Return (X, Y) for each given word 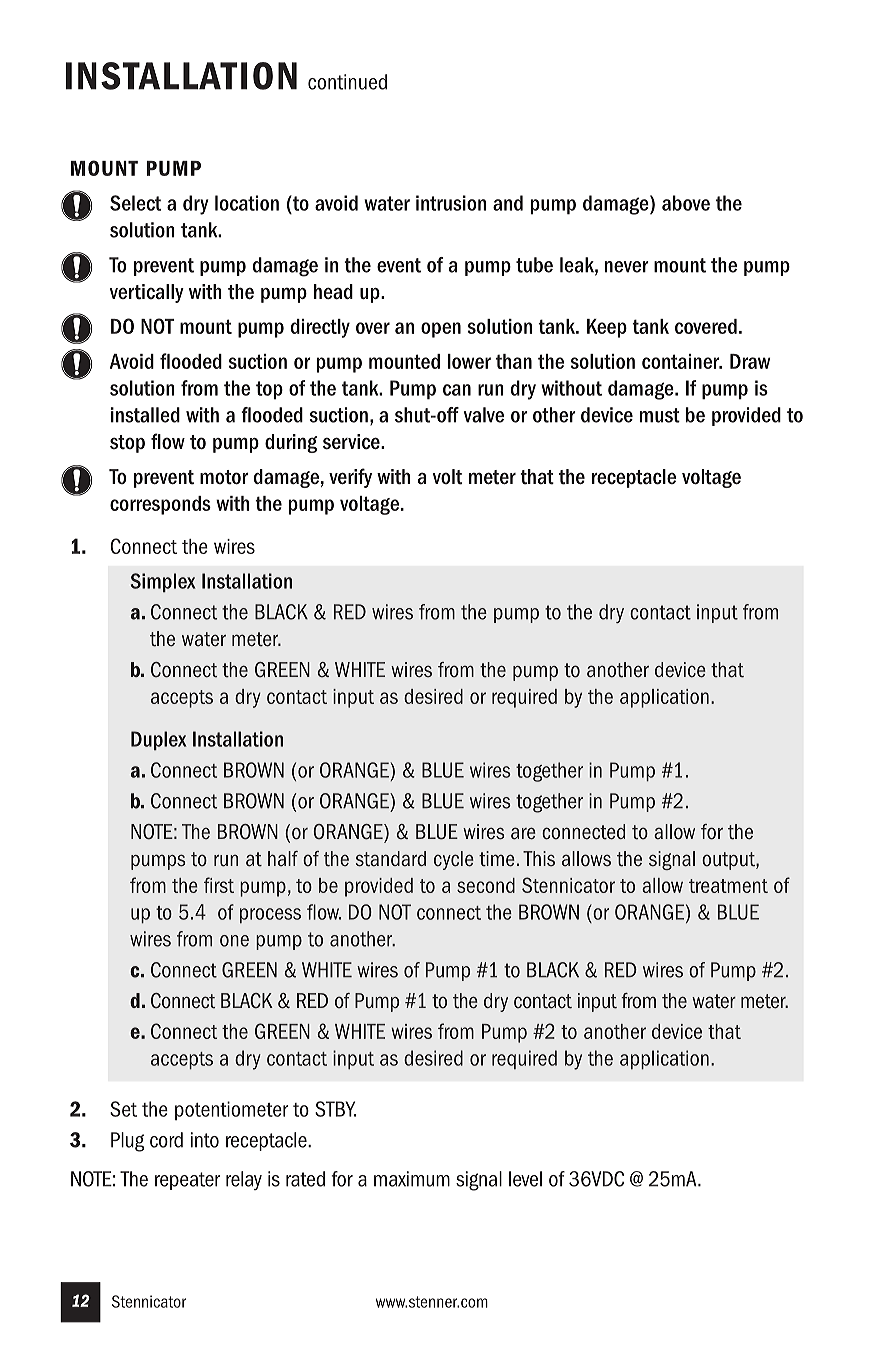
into (205, 1140)
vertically (147, 293)
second (486, 885)
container (682, 361)
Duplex (159, 740)
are (523, 833)
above (686, 203)
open (441, 330)
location (247, 203)
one (234, 941)
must (660, 415)
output (729, 861)
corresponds (160, 505)
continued (347, 82)
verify (350, 478)
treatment (728, 886)
